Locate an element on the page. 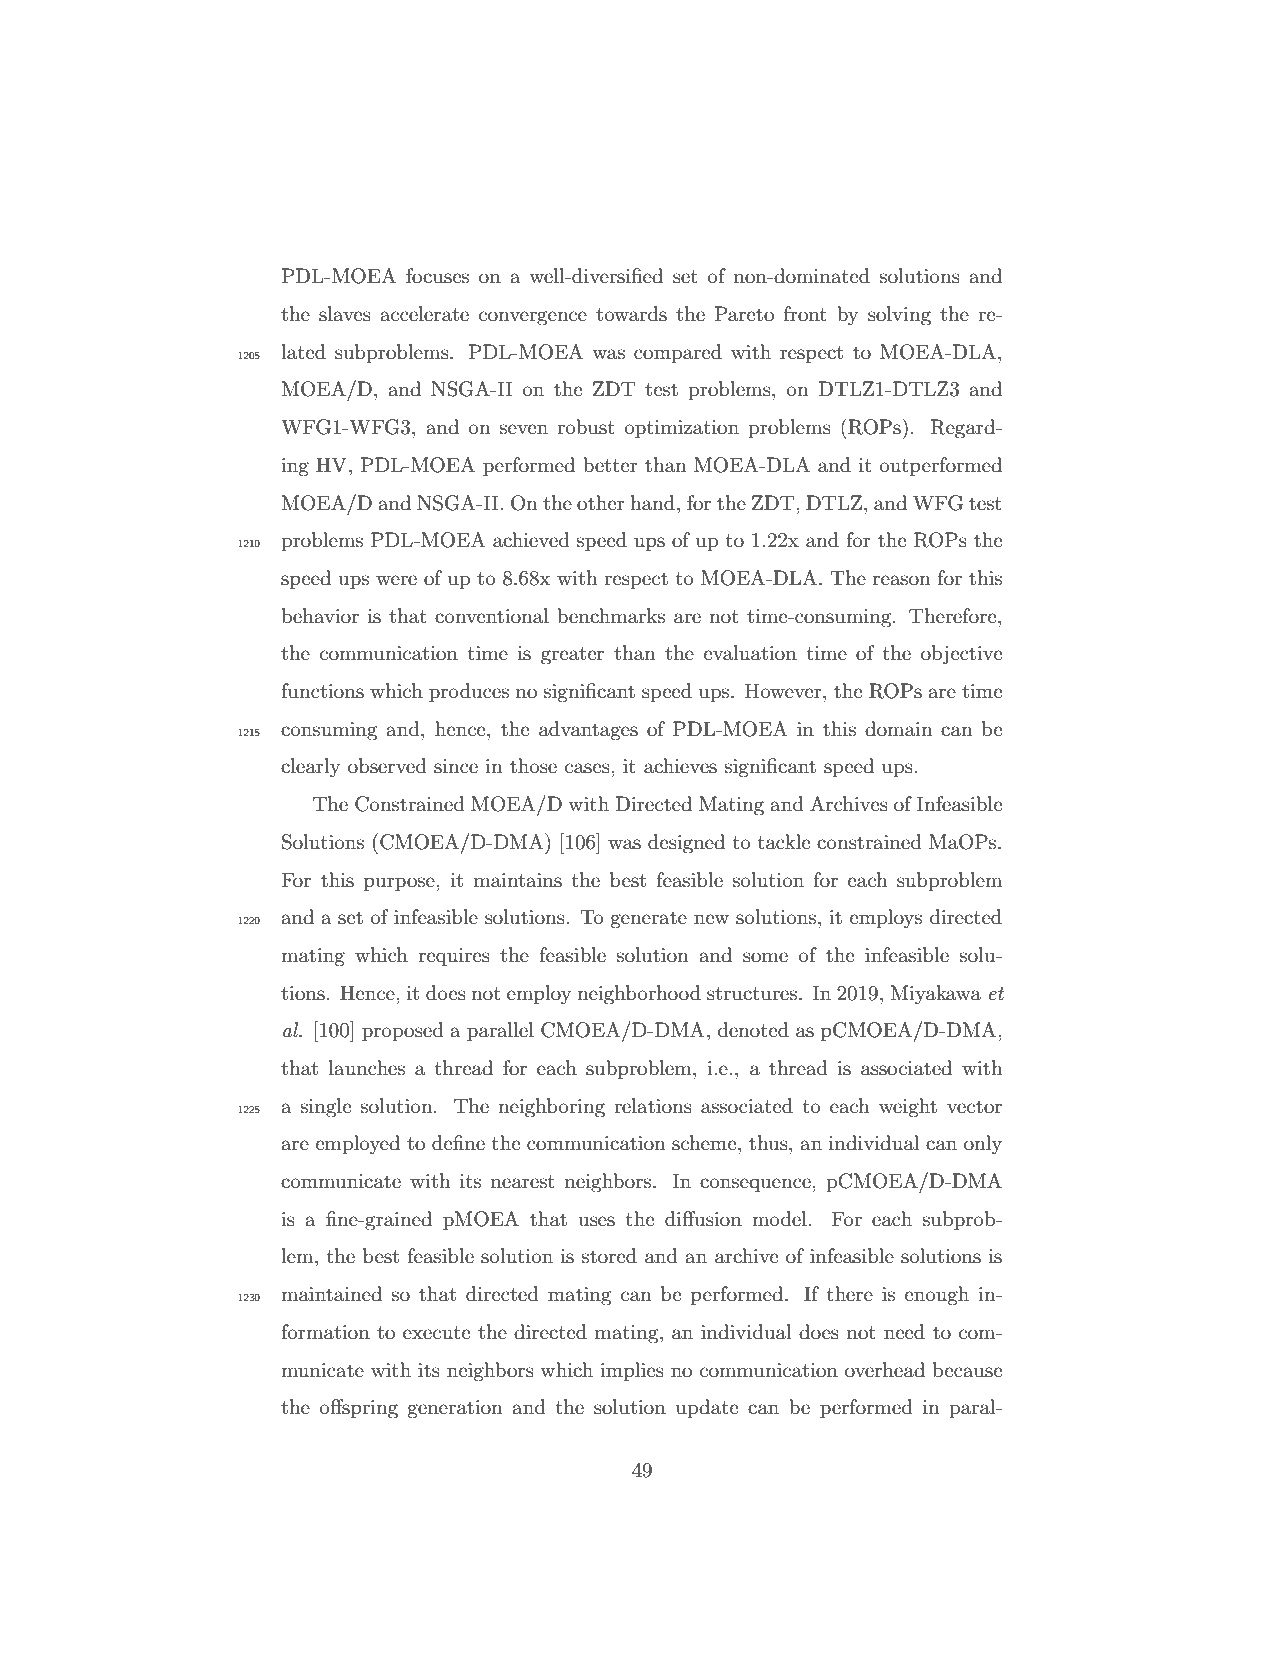 The image size is (1286, 1665). solving is located at coordinates (899, 316).
